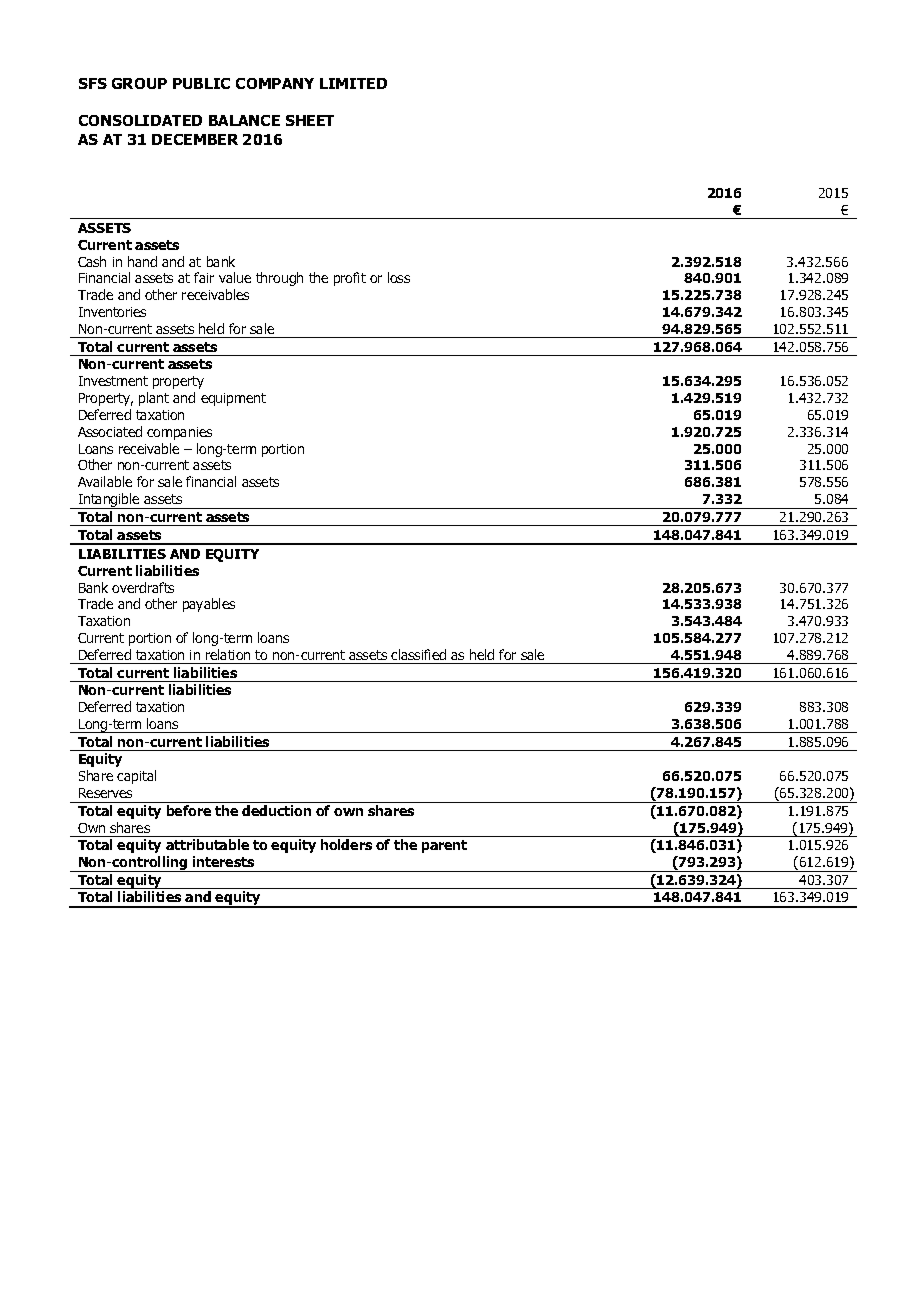 This screenshot has width=924, height=1307. What do you see at coordinates (140, 120) in the screenshot?
I see `CONSOLIDATED` at bounding box center [140, 120].
